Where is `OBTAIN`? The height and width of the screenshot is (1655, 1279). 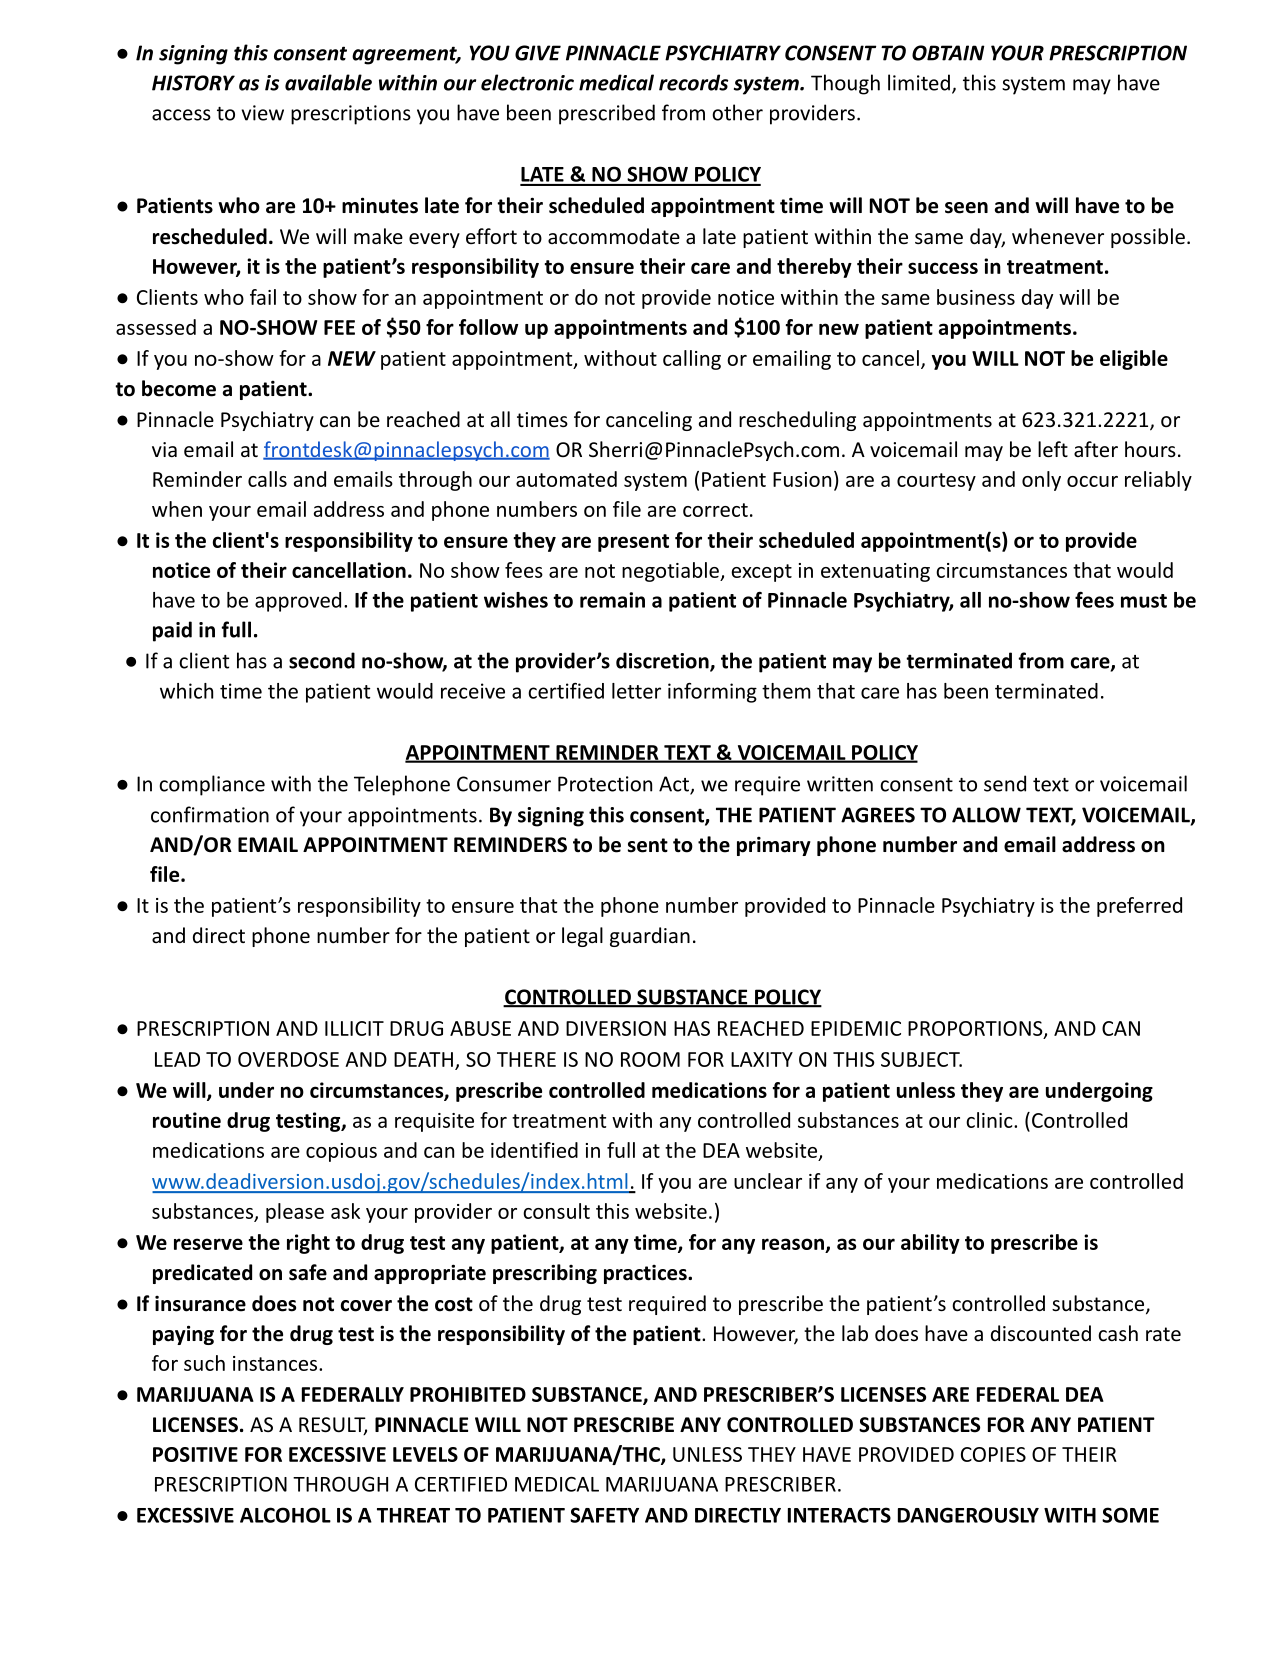 OBTAIN is located at coordinates (948, 53).
